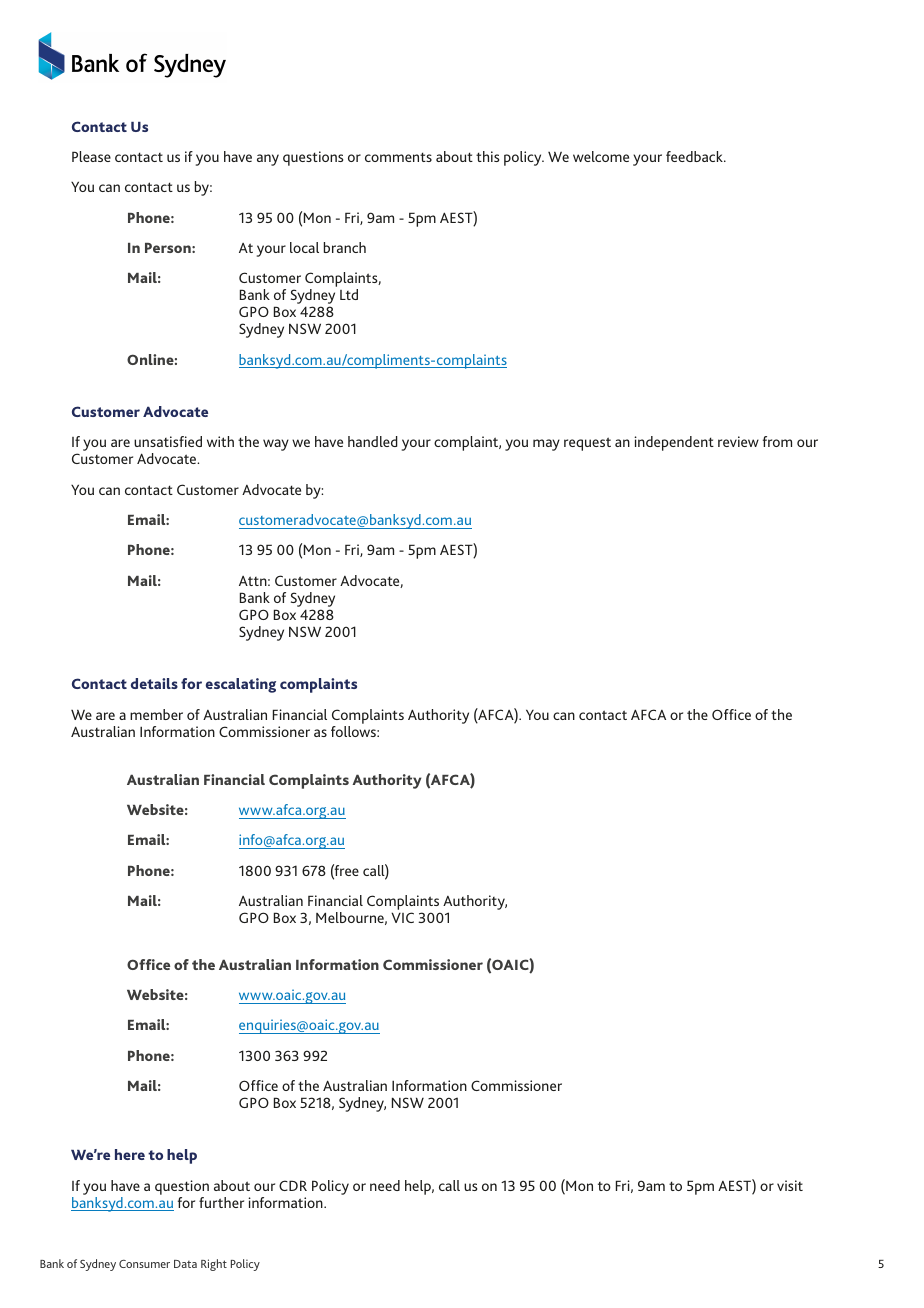 The image size is (924, 1308). I want to click on escalating, so click(241, 685).
